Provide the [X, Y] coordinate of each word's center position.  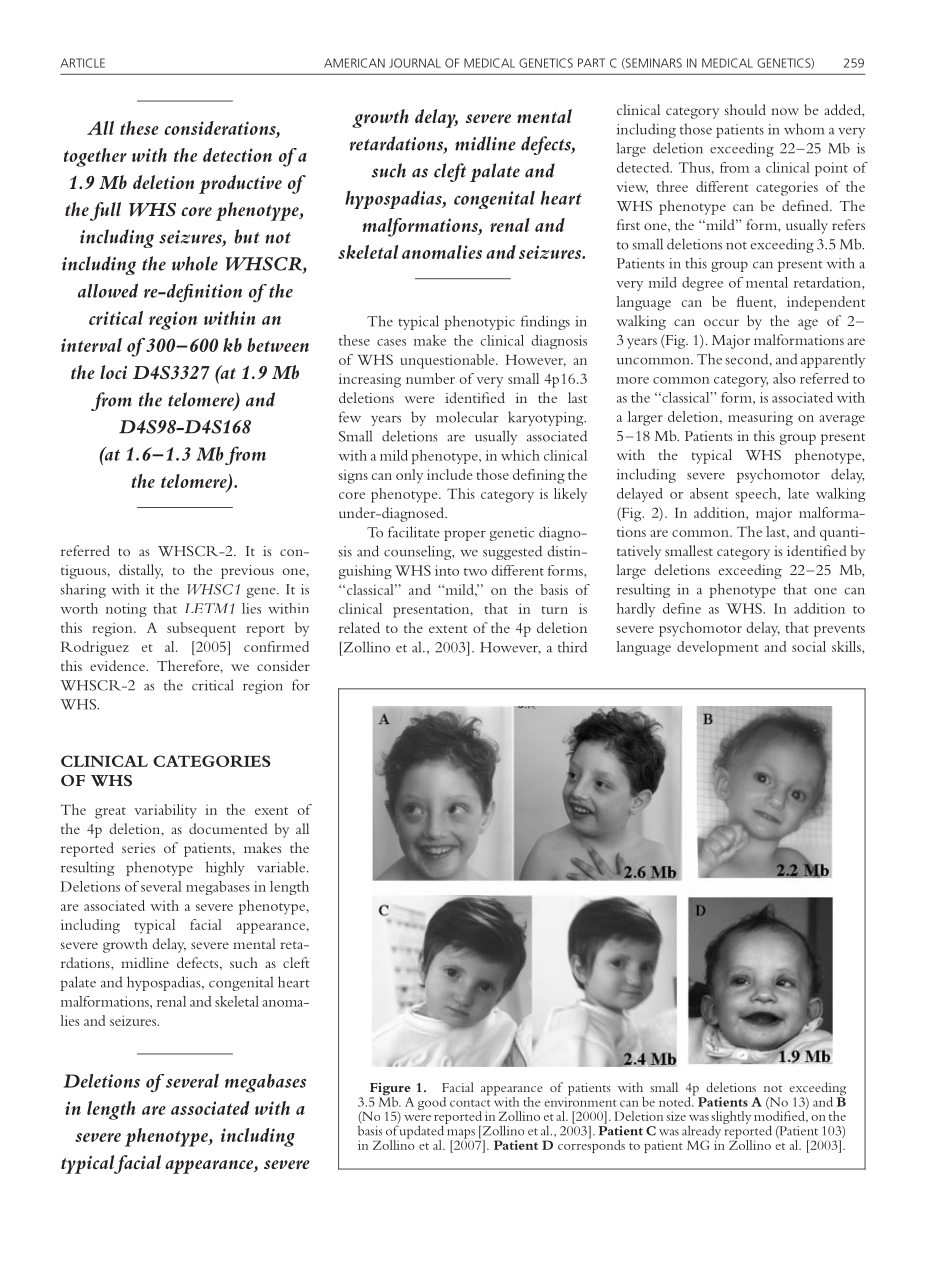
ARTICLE [82, 63]
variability [165, 811]
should [745, 109]
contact [470, 1103]
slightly [731, 1119]
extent [448, 629]
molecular [467, 417]
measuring [760, 418]
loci [113, 372]
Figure [390, 1090]
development [718, 648]
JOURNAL [415, 63]
